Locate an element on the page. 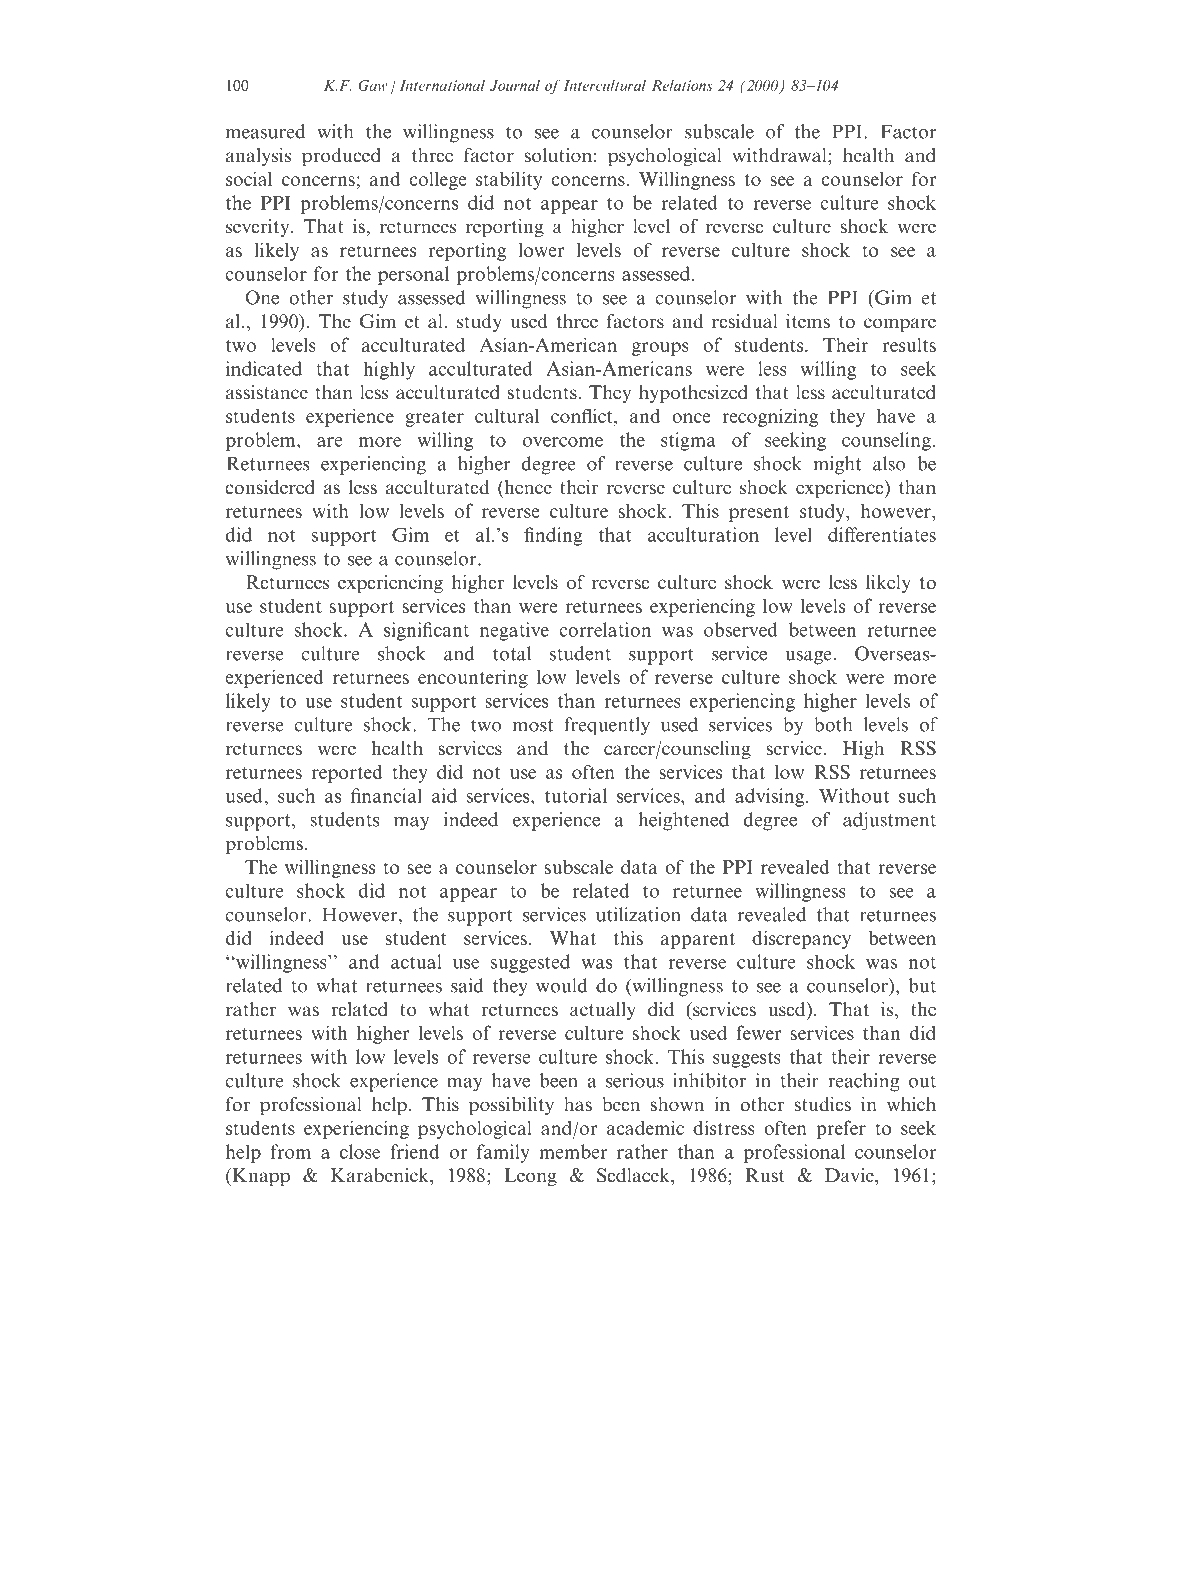 The height and width of the image is (1571, 1180). close is located at coordinates (360, 1151).
